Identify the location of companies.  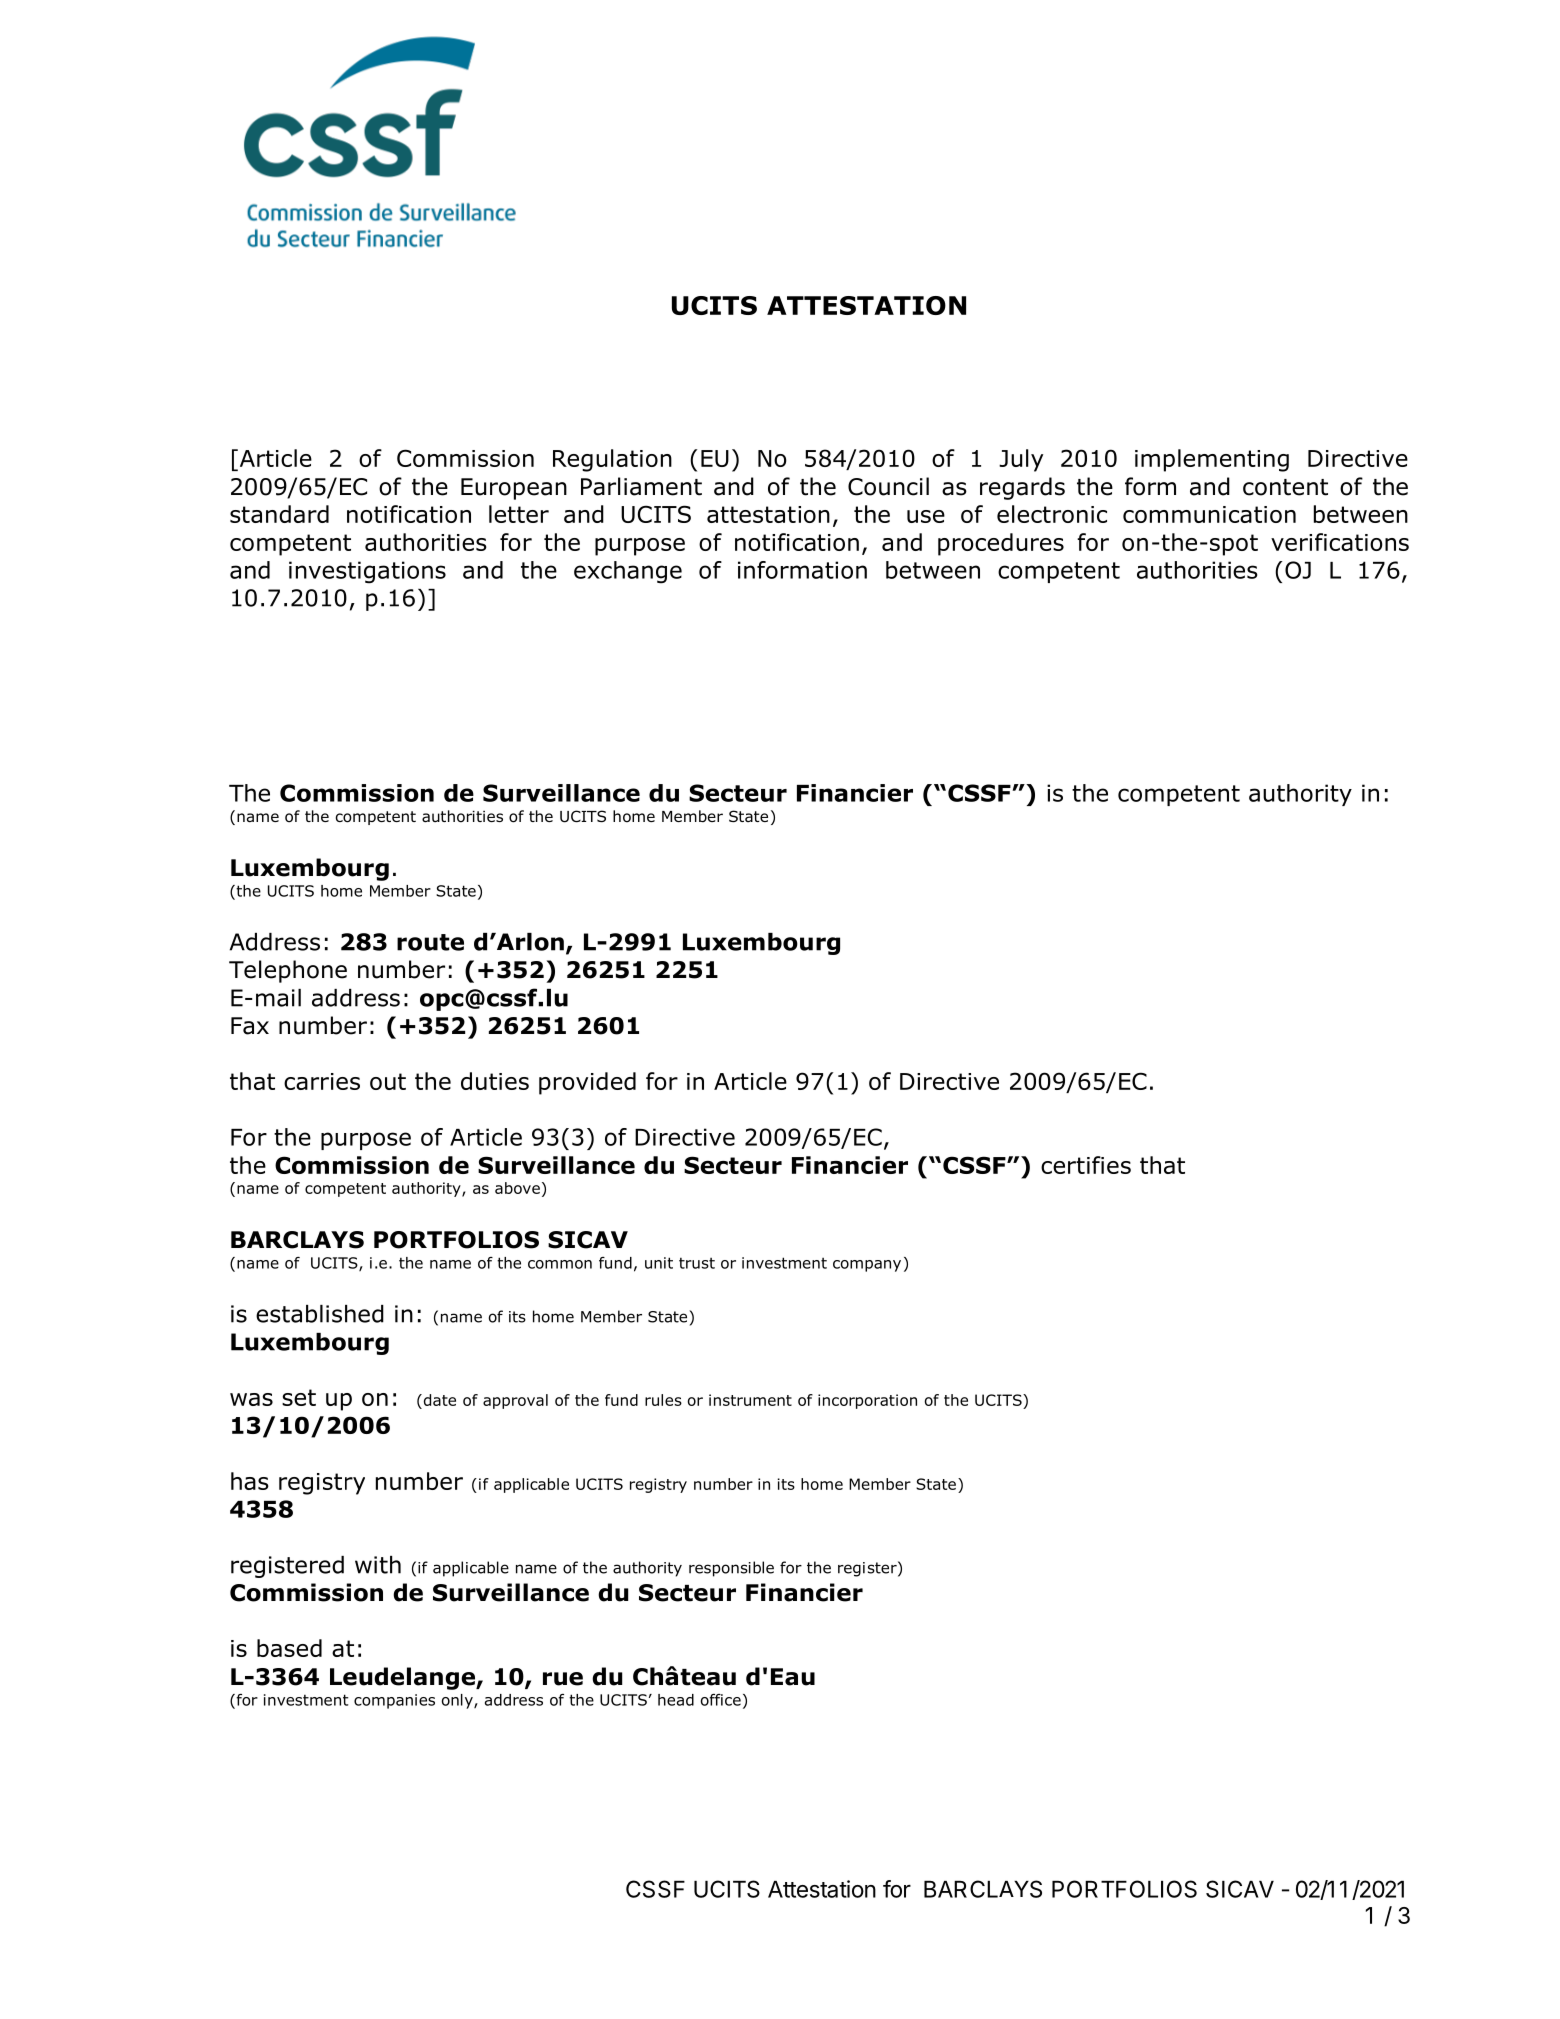
(394, 1701).
